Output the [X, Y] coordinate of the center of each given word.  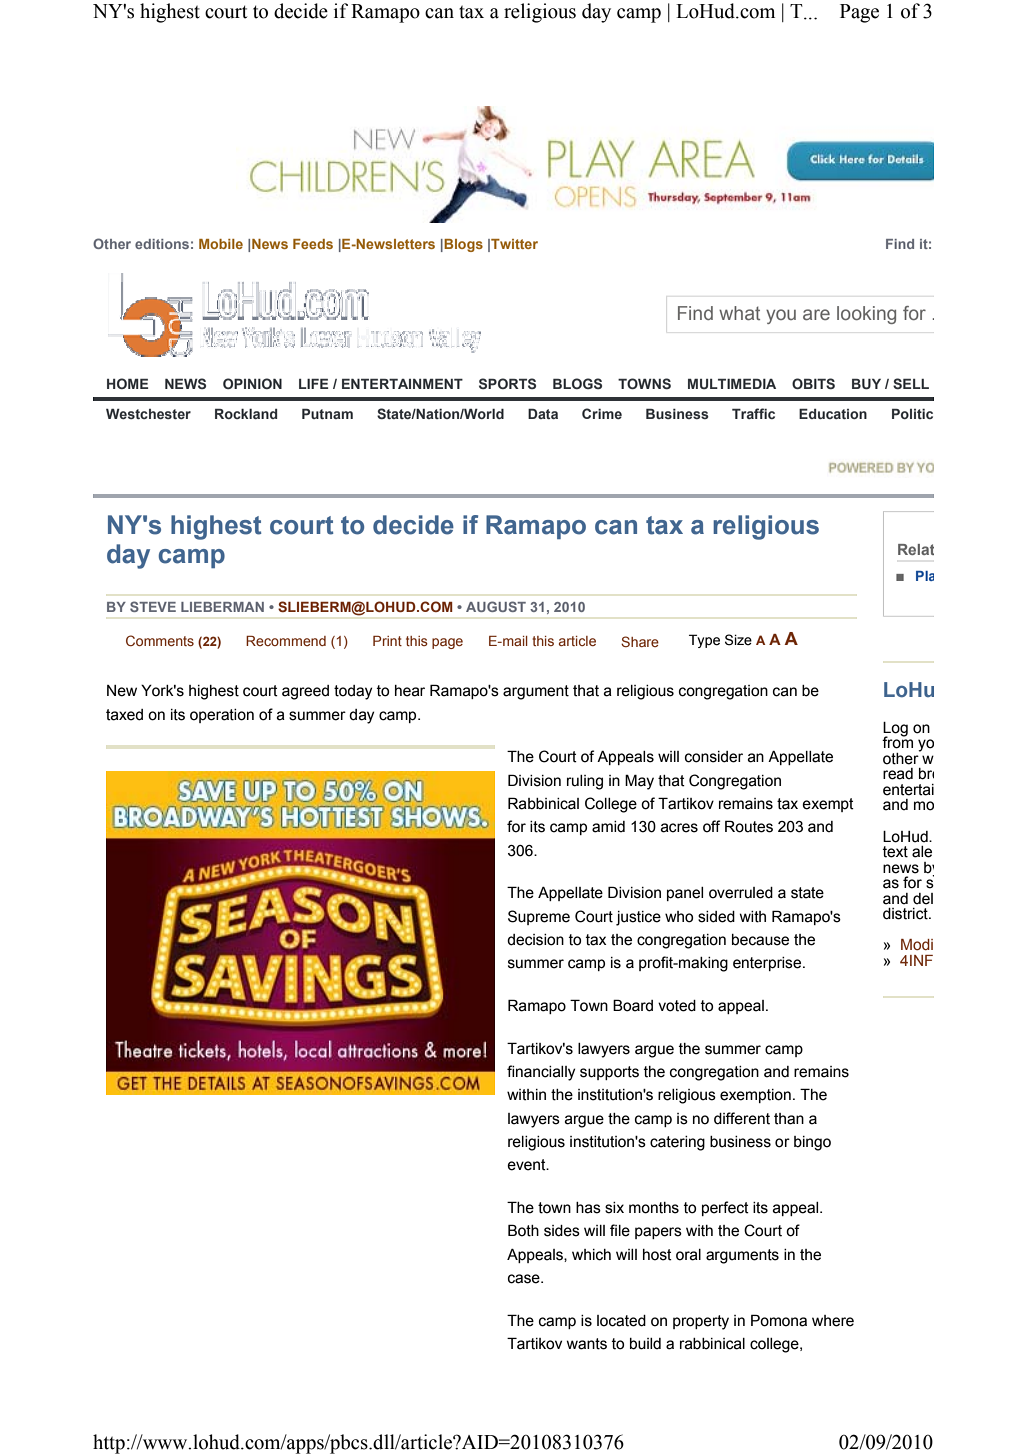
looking [866, 315]
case [525, 1279]
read [898, 774]
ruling [585, 782]
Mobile [221, 244]
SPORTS [507, 383]
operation [222, 716]
